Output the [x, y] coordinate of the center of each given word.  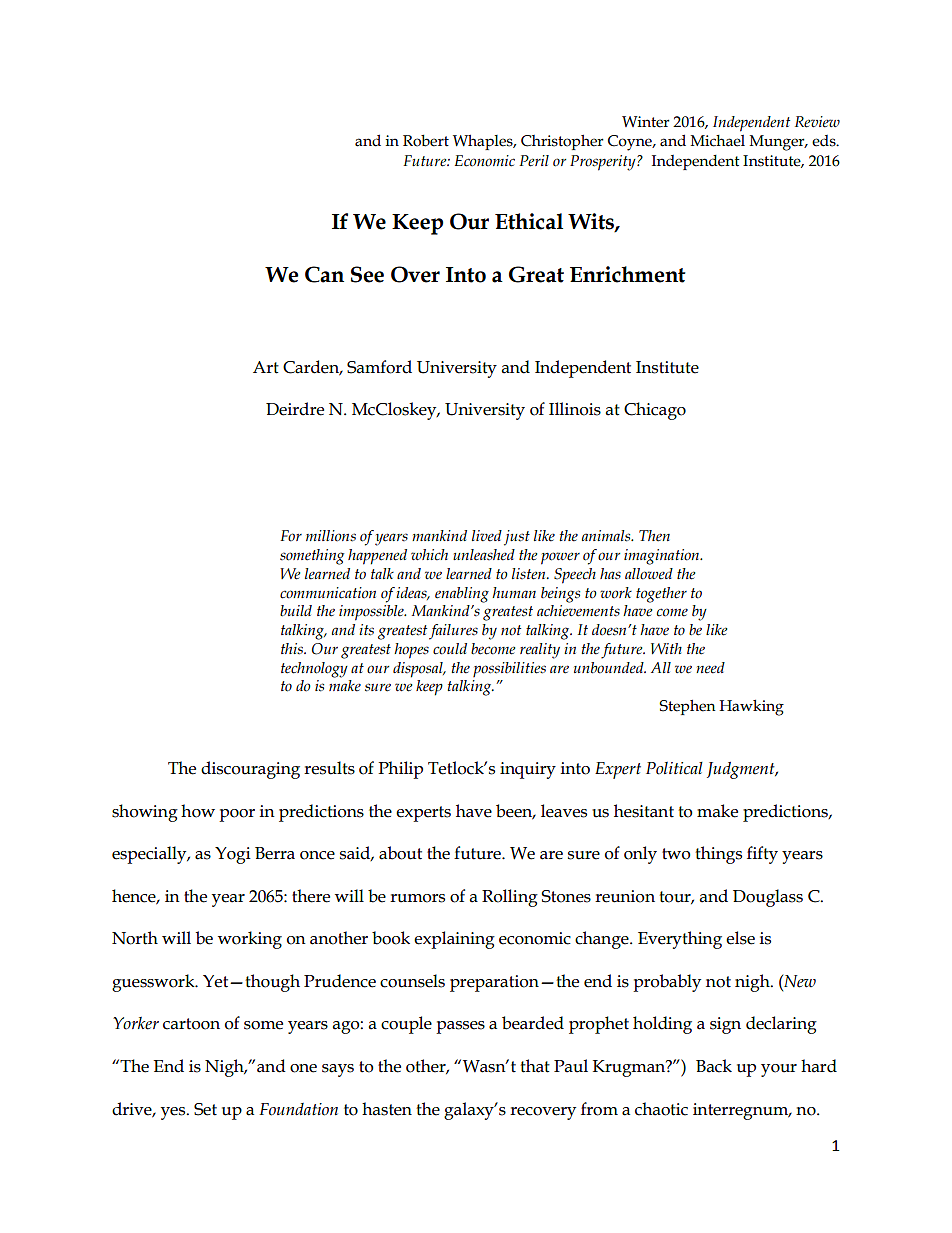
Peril [534, 161]
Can [324, 274]
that [535, 1066]
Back [714, 1066]
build [296, 611]
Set [205, 1109]
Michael [718, 141]
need [710, 668]
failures [453, 632]
